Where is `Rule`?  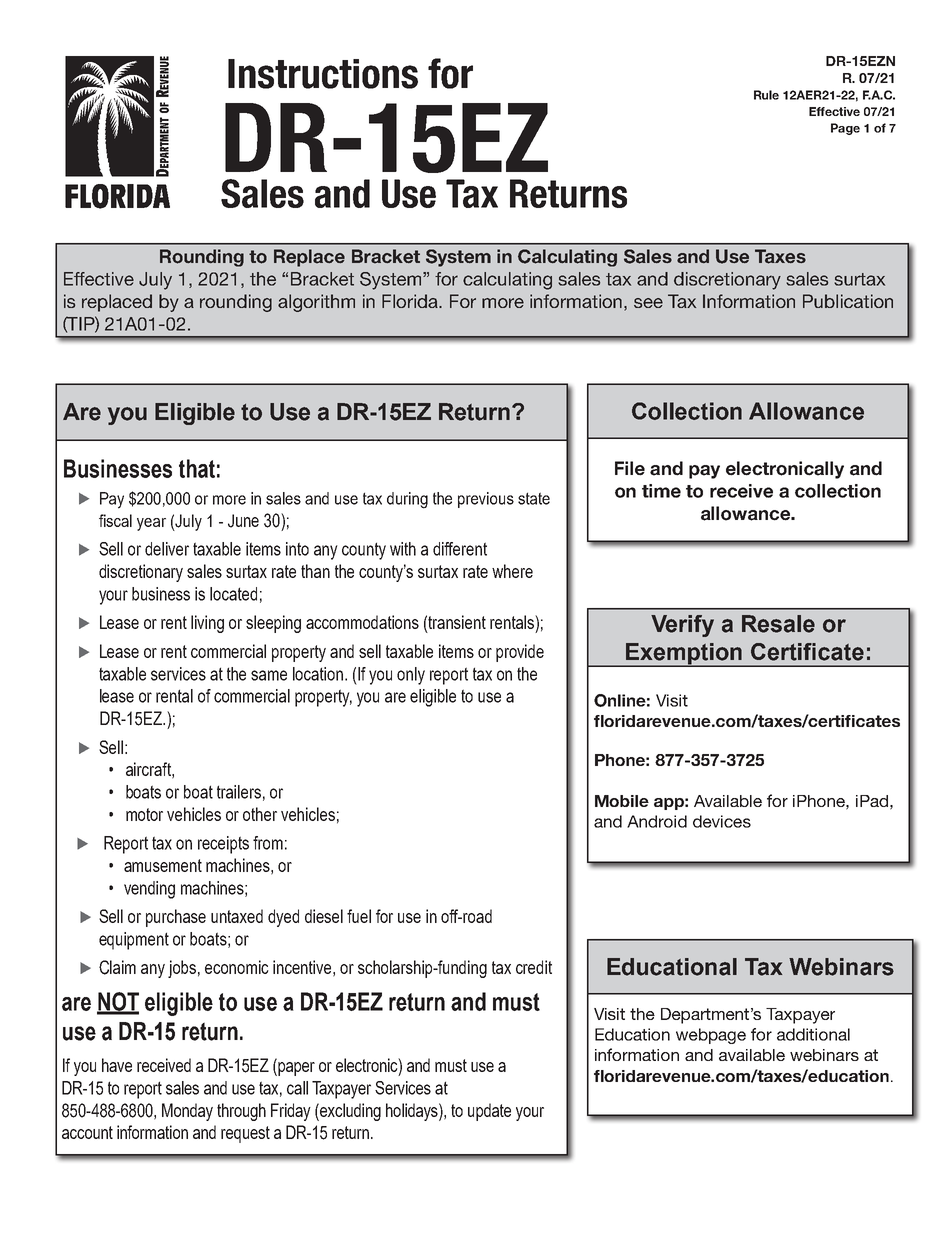
Rule is located at coordinates (766, 95).
